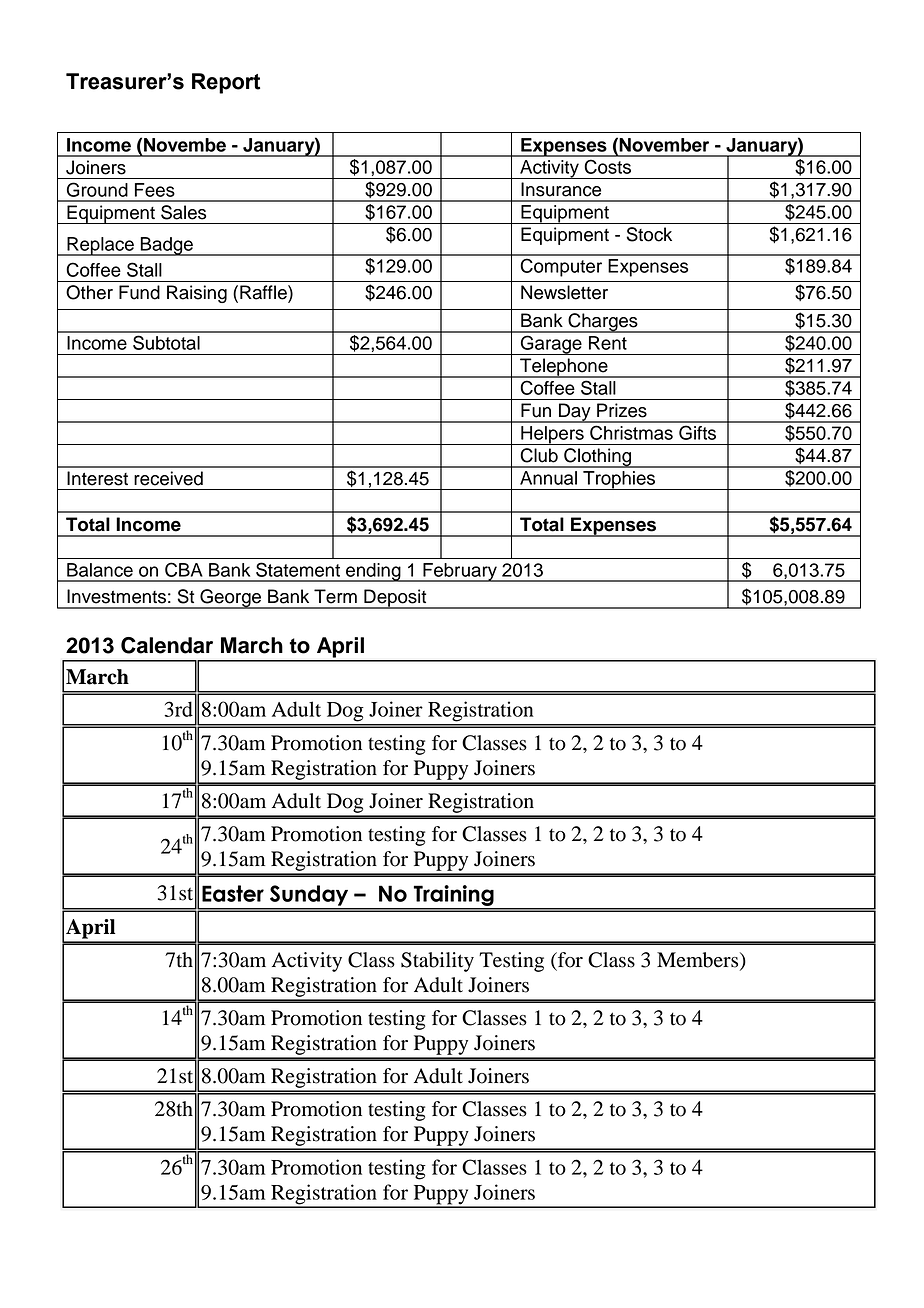 This screenshot has width=924, height=1308. I want to click on Deposit, so click(395, 599).
